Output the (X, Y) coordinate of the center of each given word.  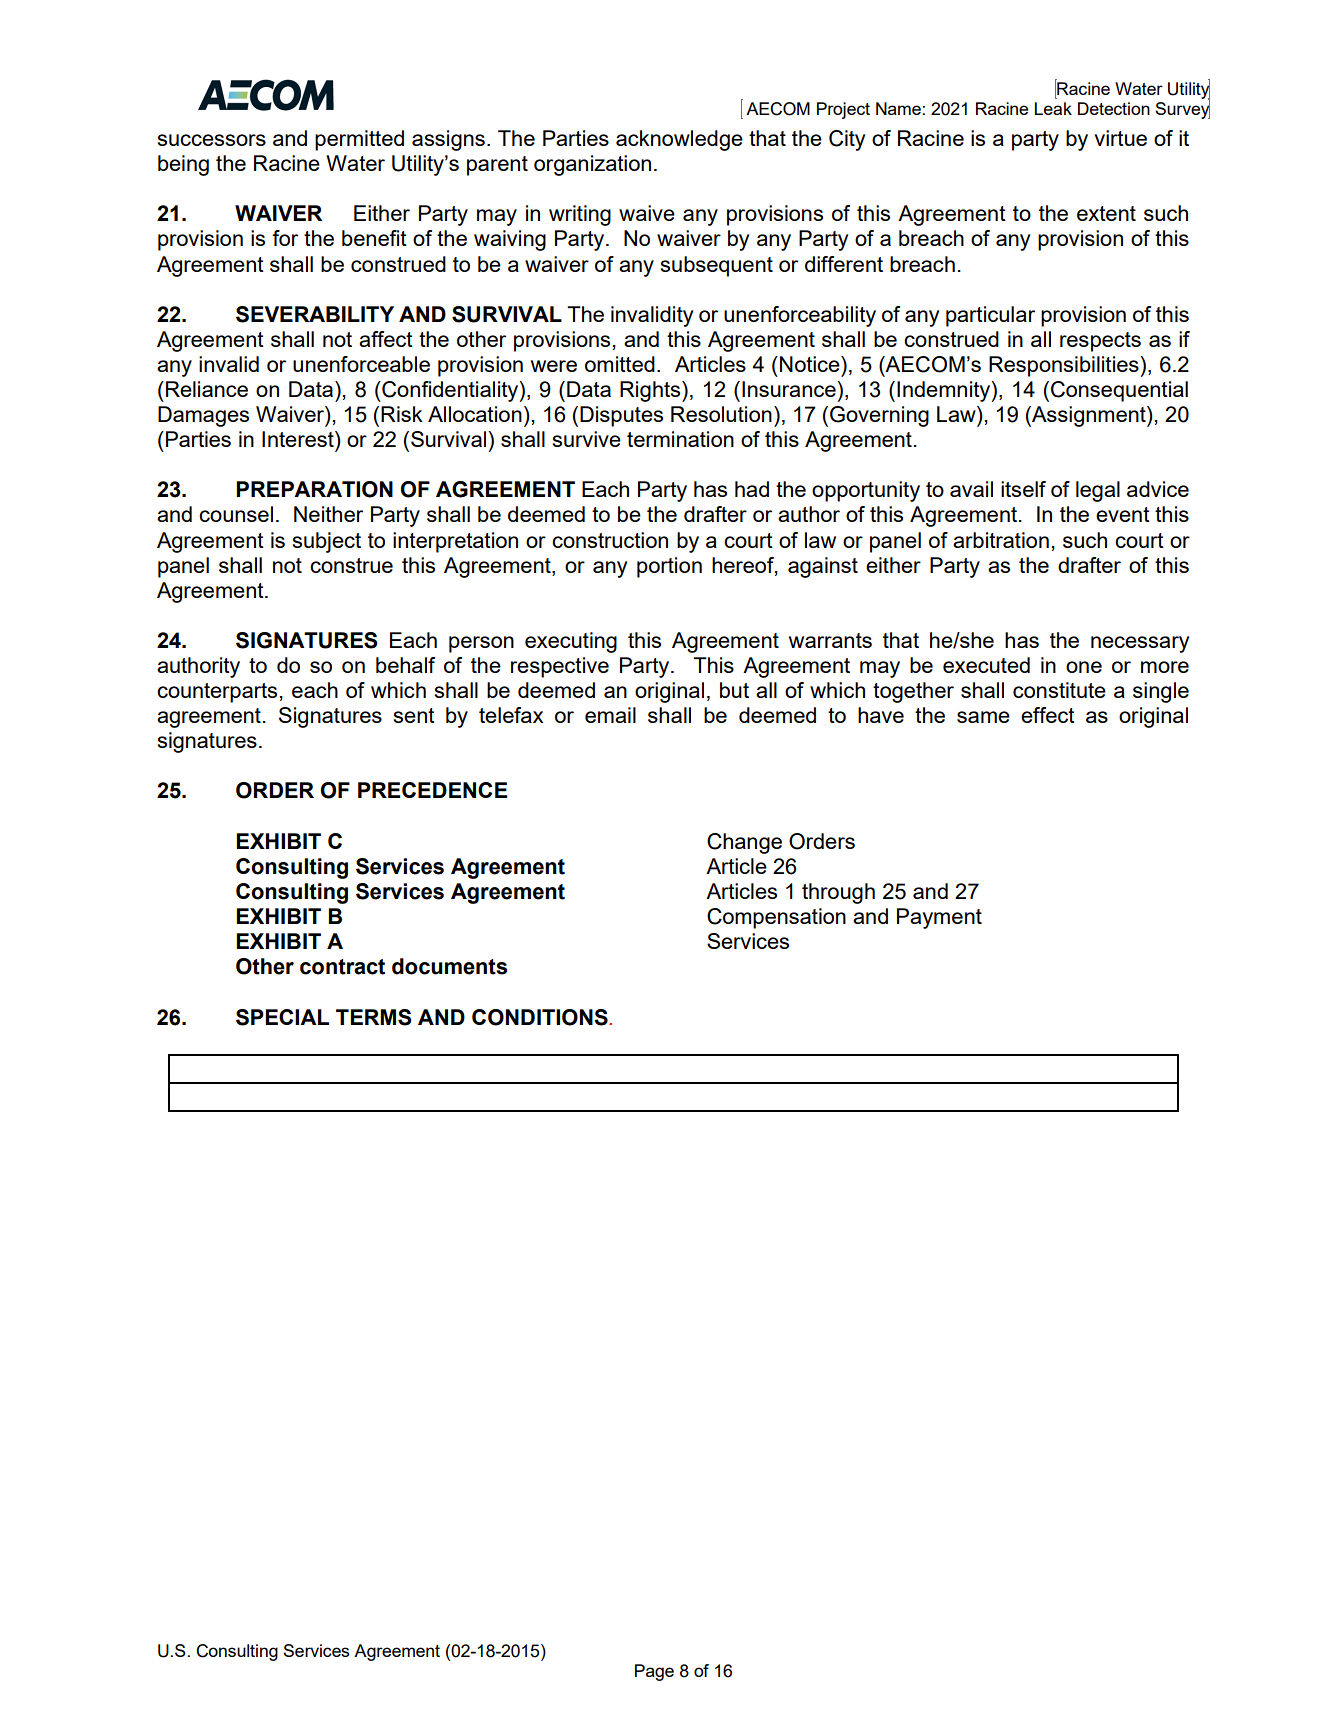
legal (1098, 491)
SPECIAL (282, 1017)
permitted (359, 140)
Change (744, 843)
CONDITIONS (541, 1017)
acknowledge (679, 140)
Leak (1053, 108)
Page (654, 1672)
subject (327, 542)
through (838, 893)
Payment (939, 918)
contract (342, 967)
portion (669, 567)
